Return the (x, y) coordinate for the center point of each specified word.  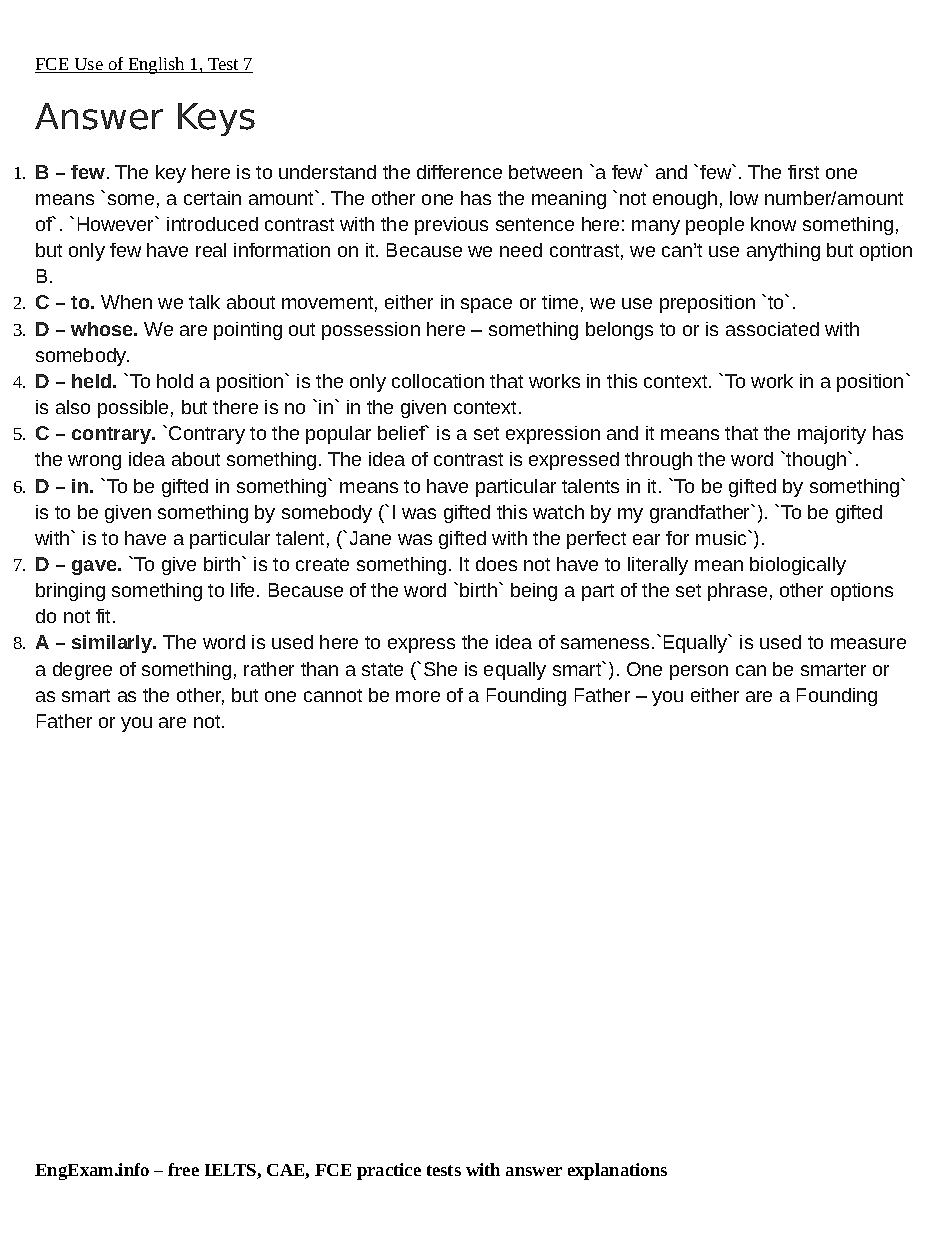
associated (772, 329)
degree (82, 671)
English (156, 65)
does (496, 564)
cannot (333, 695)
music (722, 537)
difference (459, 172)
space (486, 305)
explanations (617, 1171)
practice (389, 1171)
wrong (94, 462)
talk (204, 302)
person (699, 672)
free (183, 1169)
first (803, 172)
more (418, 696)
